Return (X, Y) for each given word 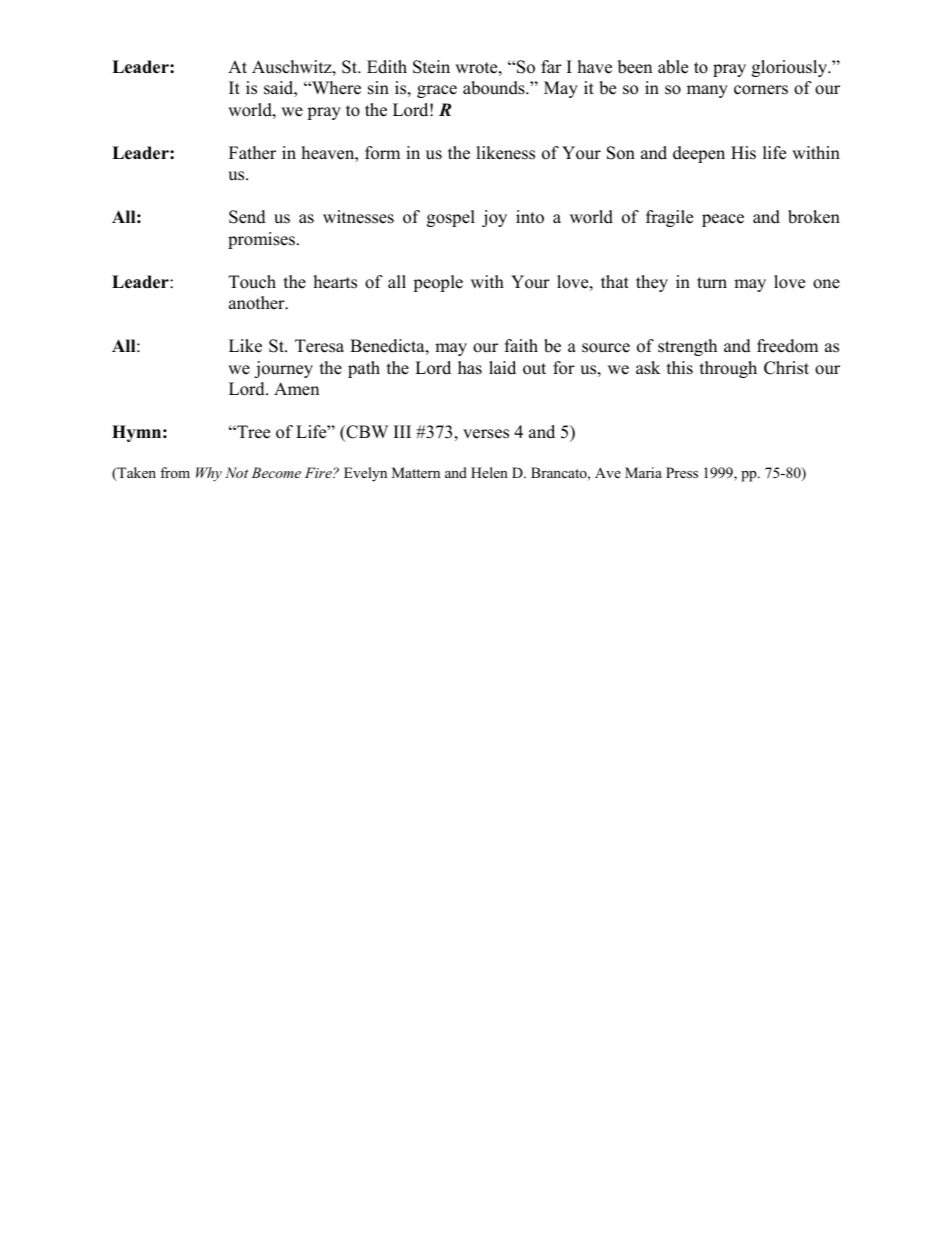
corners (761, 90)
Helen (489, 472)
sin (378, 88)
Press (682, 472)
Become (276, 472)
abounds (495, 88)
